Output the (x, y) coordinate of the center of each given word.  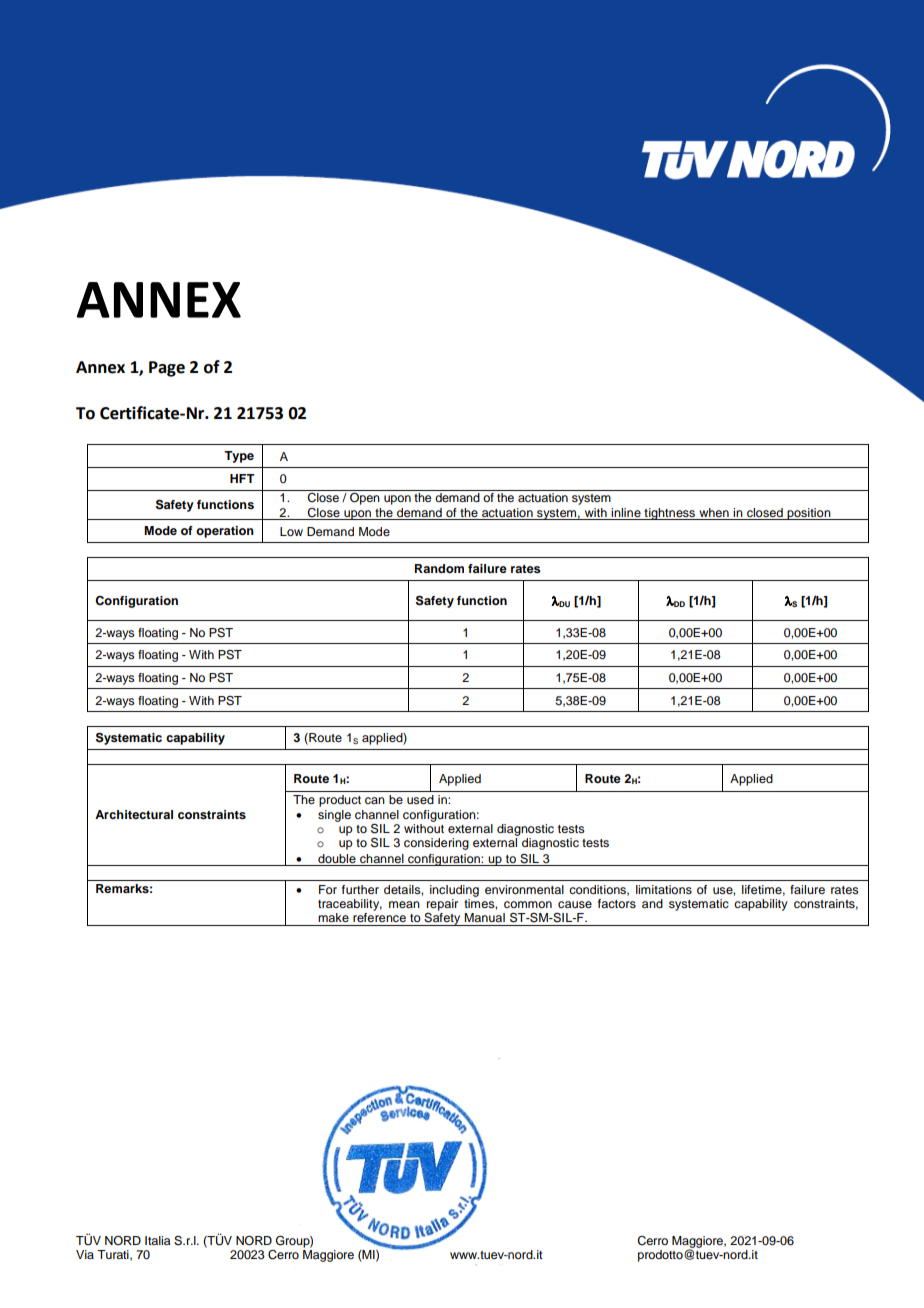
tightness (670, 514)
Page (167, 369)
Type (239, 457)
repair (442, 905)
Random (439, 568)
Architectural (134, 814)
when (714, 512)
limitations (664, 889)
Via (85, 1254)
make (333, 917)
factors (617, 903)
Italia (157, 1240)
